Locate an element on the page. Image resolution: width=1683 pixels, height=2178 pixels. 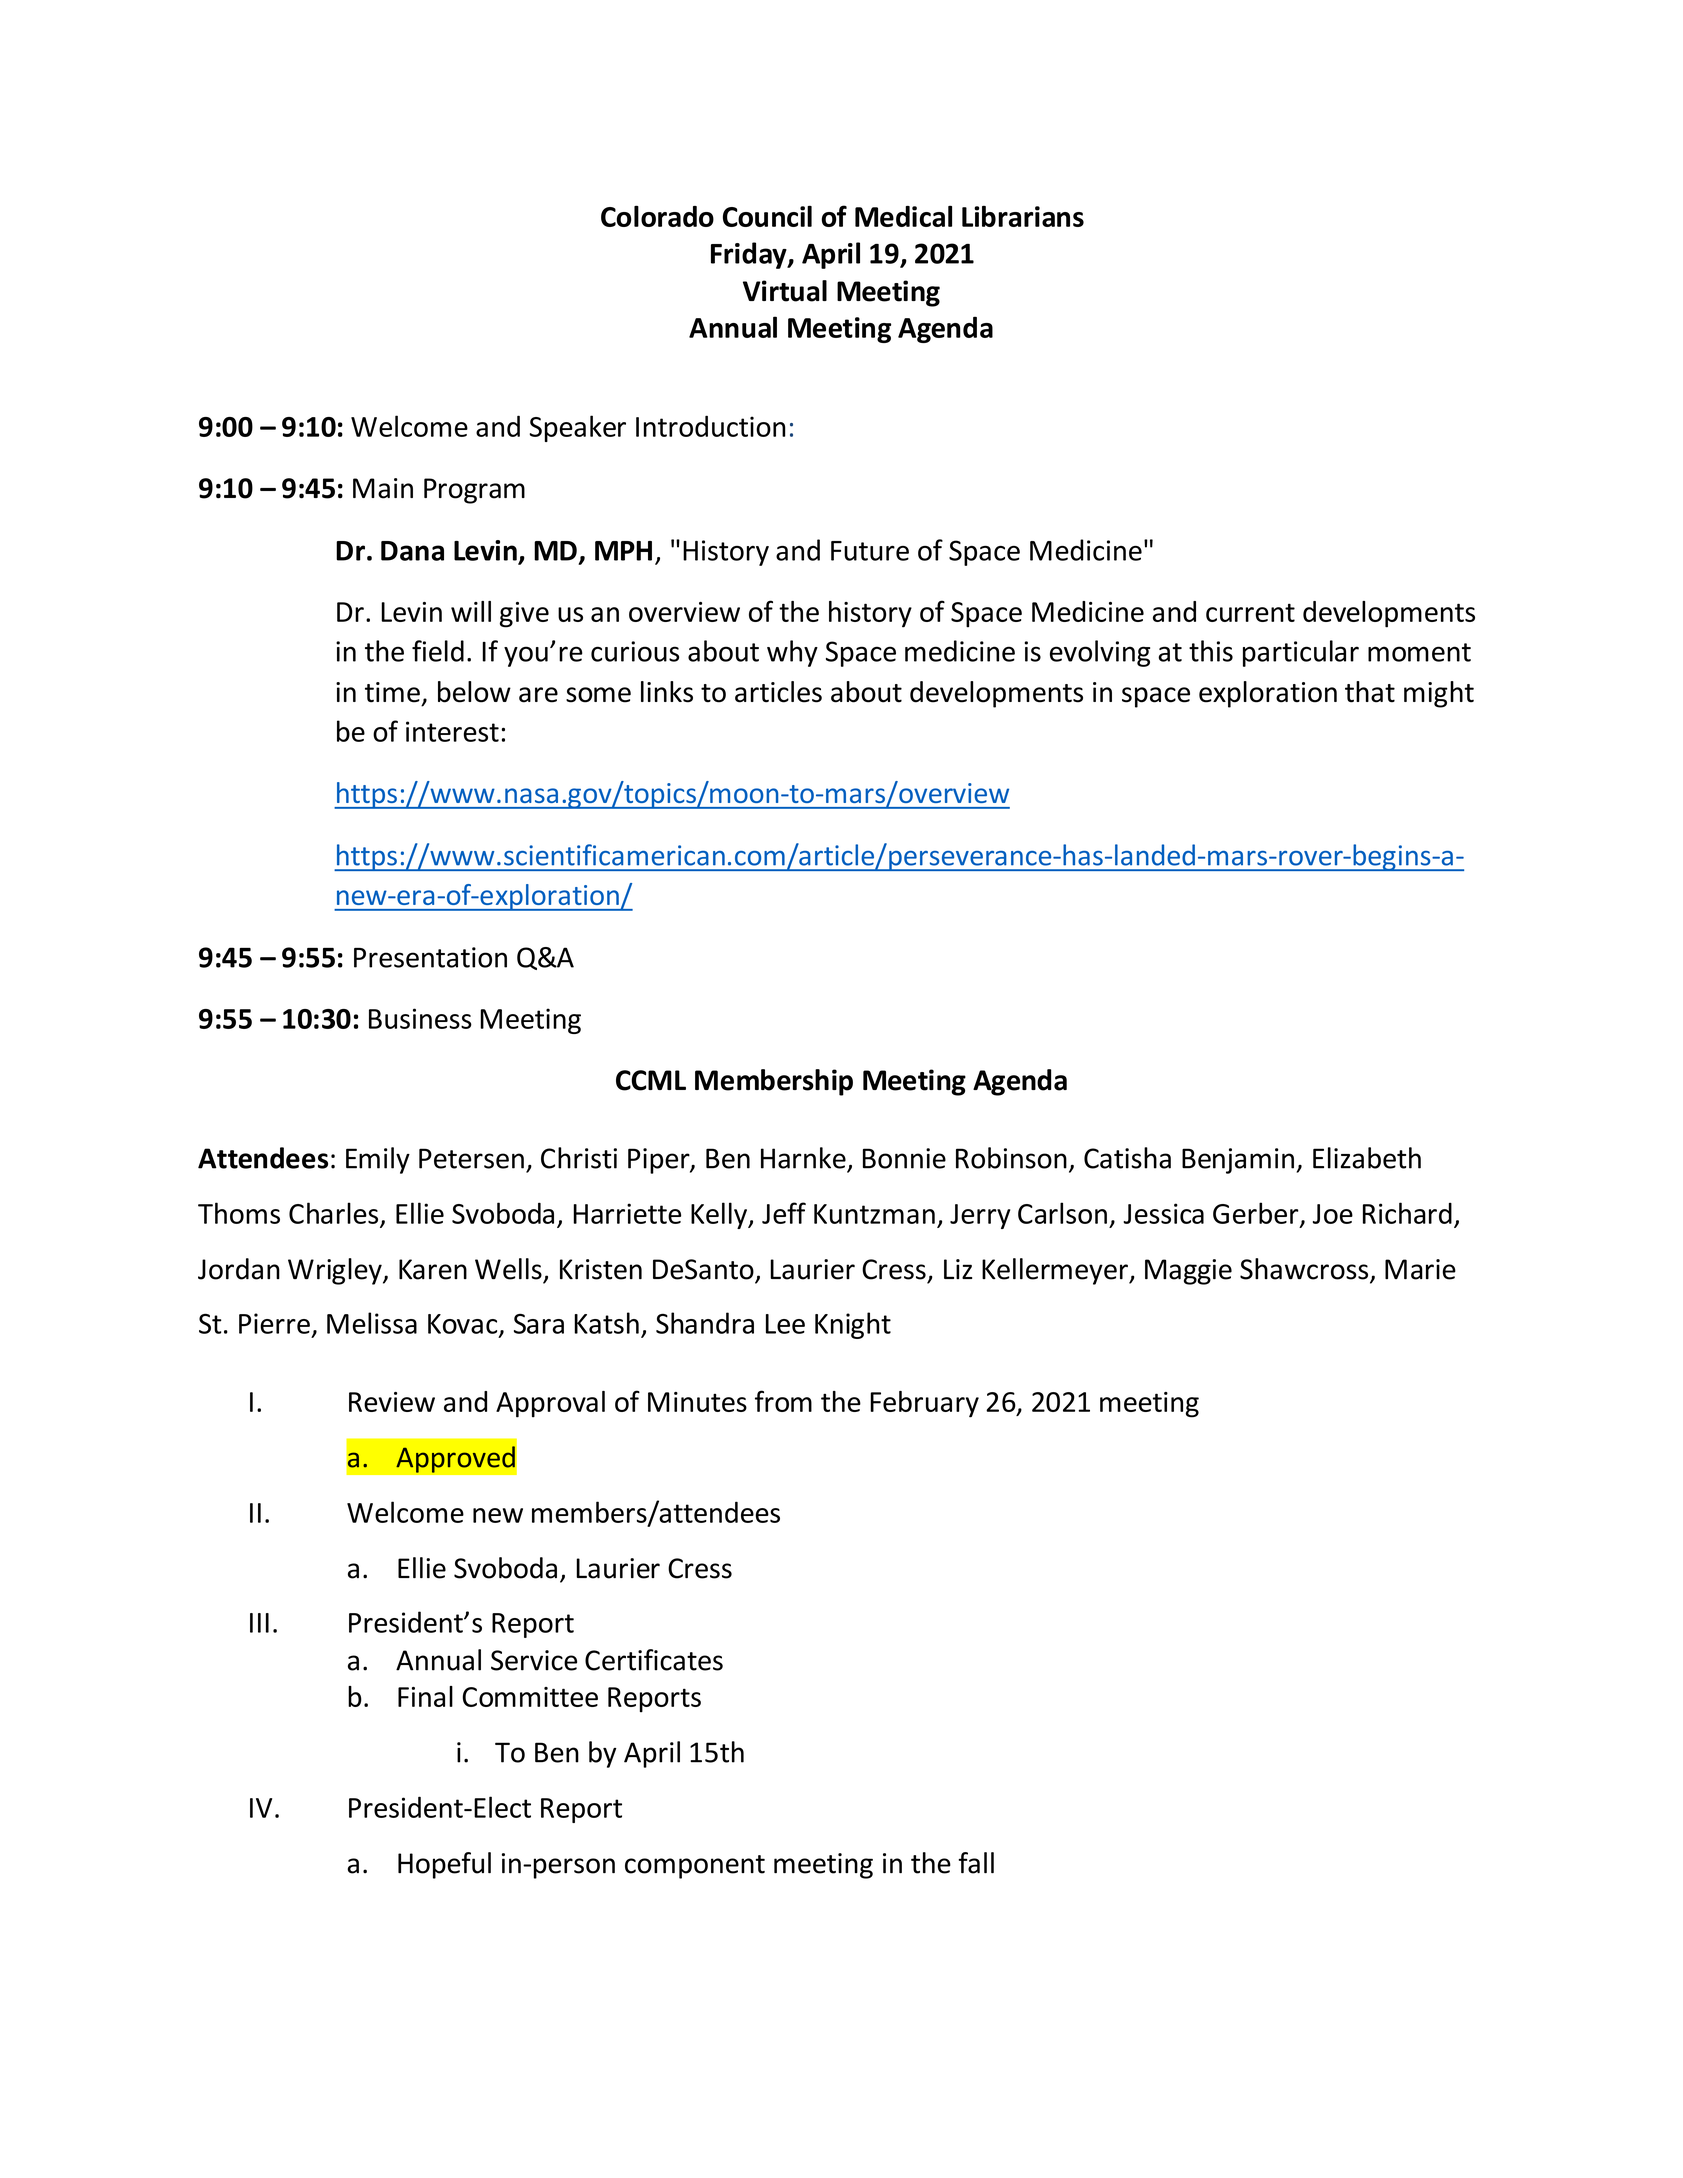
Hopeful is located at coordinates (444, 1865).
